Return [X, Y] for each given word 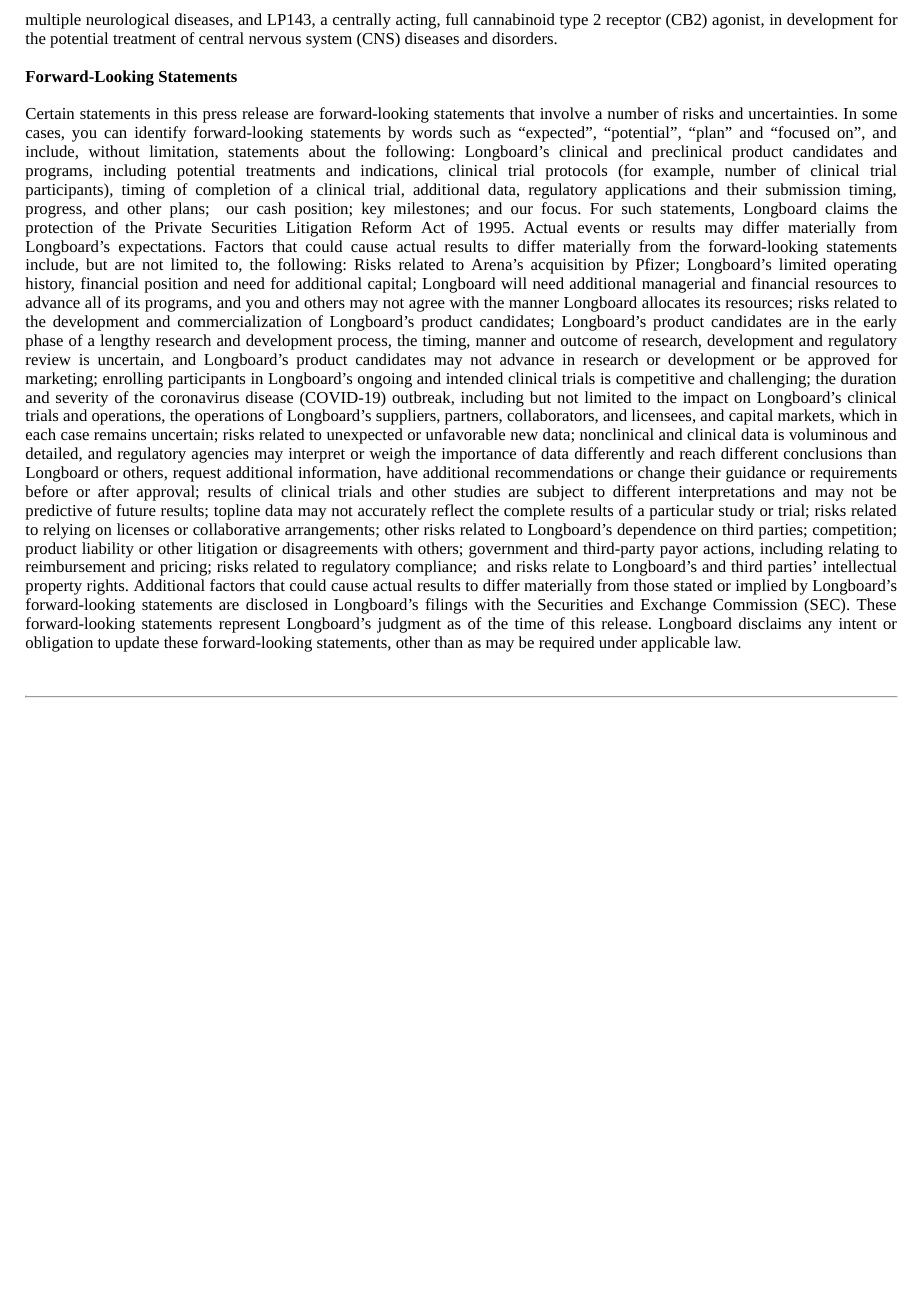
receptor [633, 22]
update [137, 644]
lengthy [125, 342]
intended [474, 378]
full [457, 19]
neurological [127, 21]
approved [839, 361]
